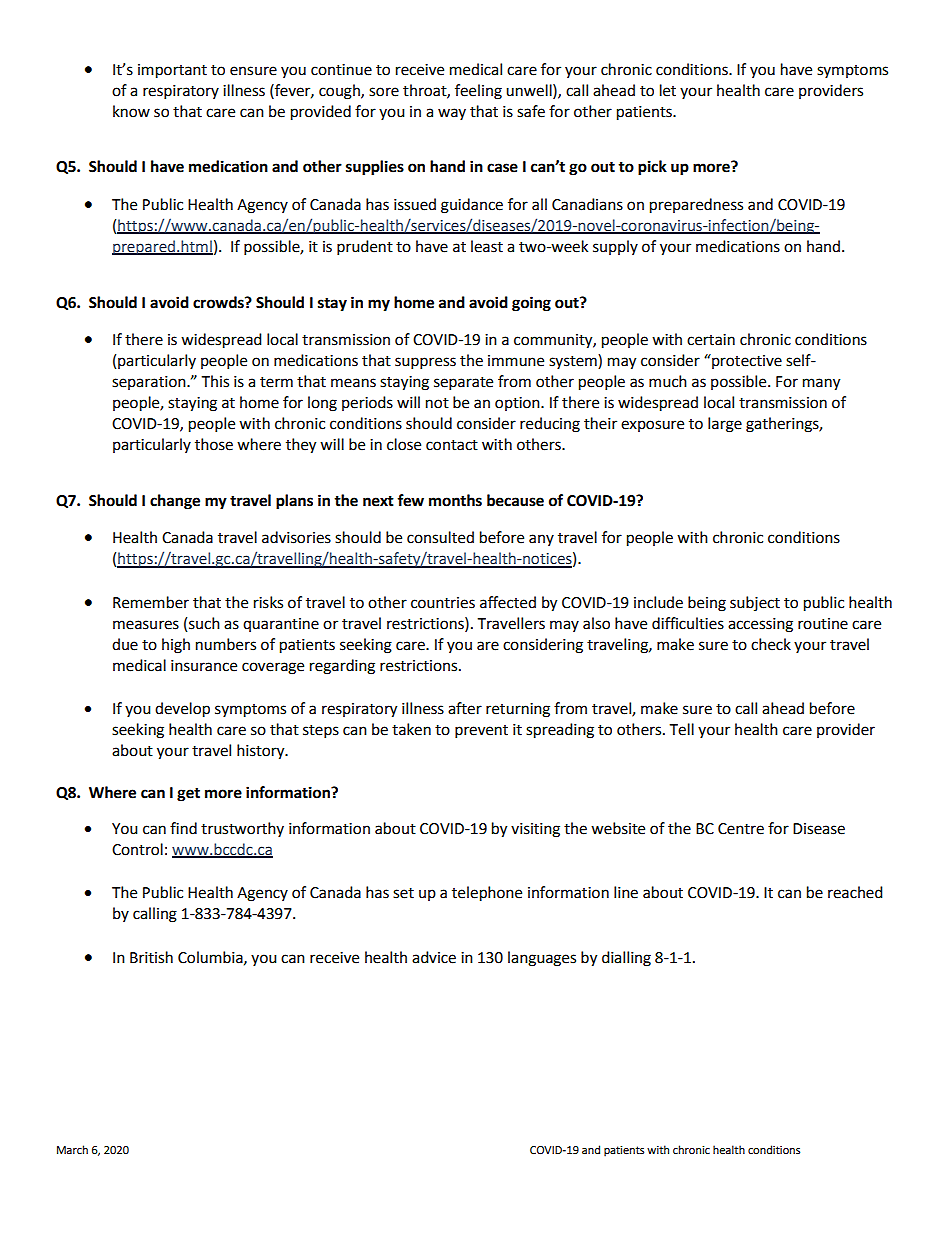  Describe the element at coordinates (443, 603) in the screenshot. I see `countries` at that location.
